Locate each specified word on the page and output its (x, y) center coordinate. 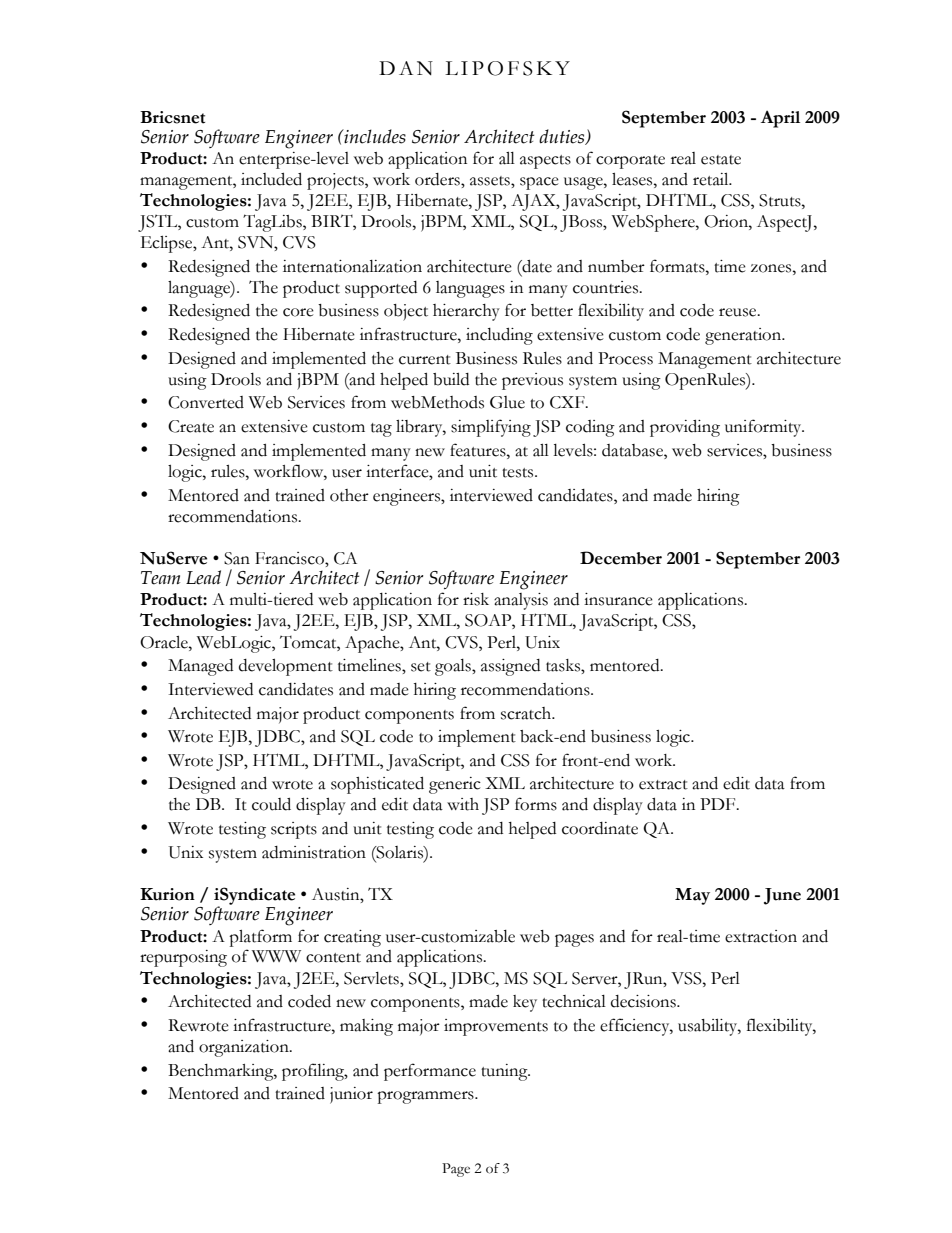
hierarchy (466, 312)
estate (721, 160)
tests (519, 473)
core (298, 312)
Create (191, 426)
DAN (406, 68)
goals (454, 667)
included (271, 179)
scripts (294, 830)
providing (685, 428)
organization (245, 1048)
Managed (200, 667)
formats (678, 266)
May (692, 896)
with (463, 804)
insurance (618, 599)
